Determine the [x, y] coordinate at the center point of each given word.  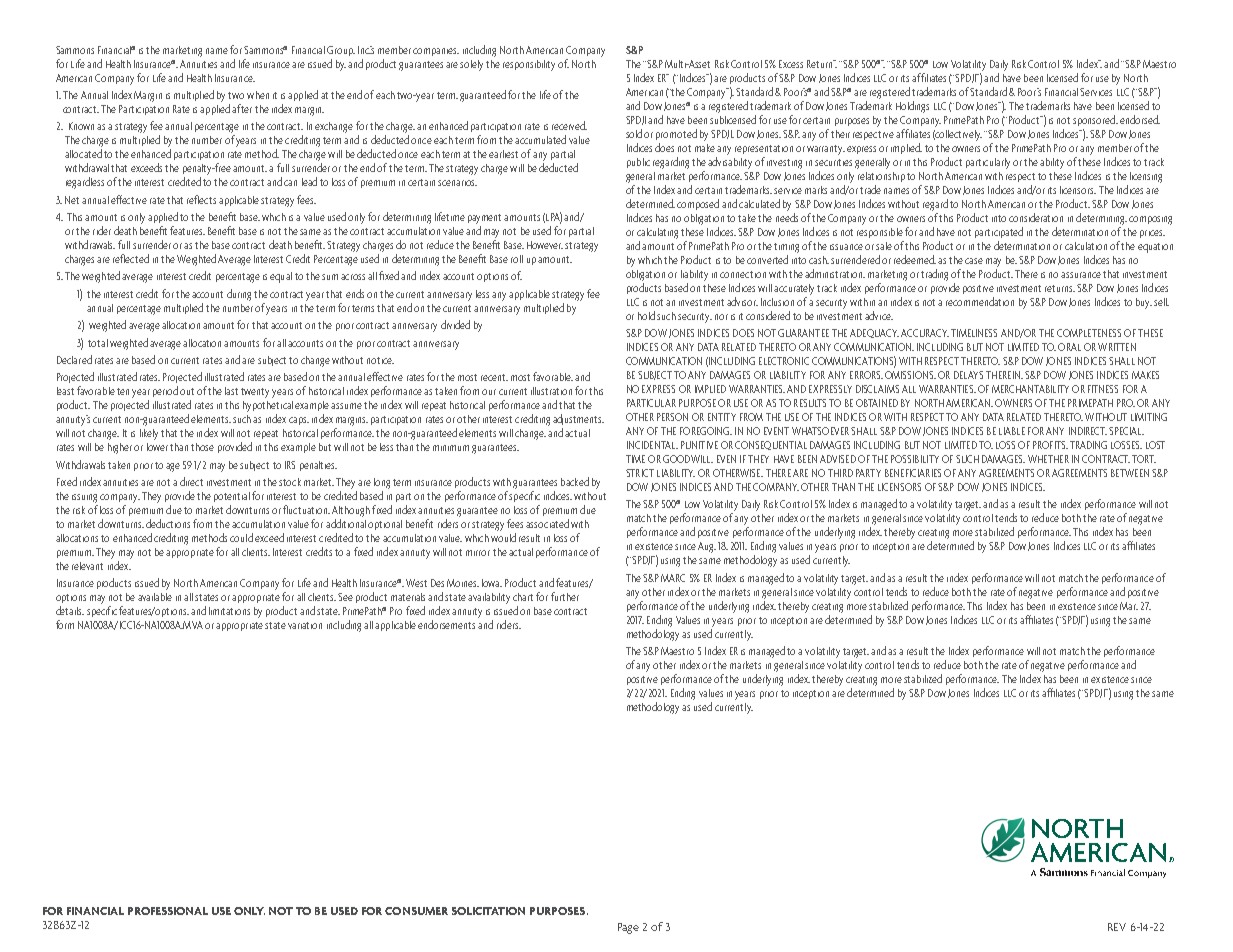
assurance [1081, 275]
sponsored [1095, 120]
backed [575, 481]
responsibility [529, 65]
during [239, 295]
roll [517, 259]
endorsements [446, 624]
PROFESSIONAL [168, 911]
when [258, 95]
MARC [673, 578]
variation [305, 625]
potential [232, 497]
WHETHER [1048, 459]
